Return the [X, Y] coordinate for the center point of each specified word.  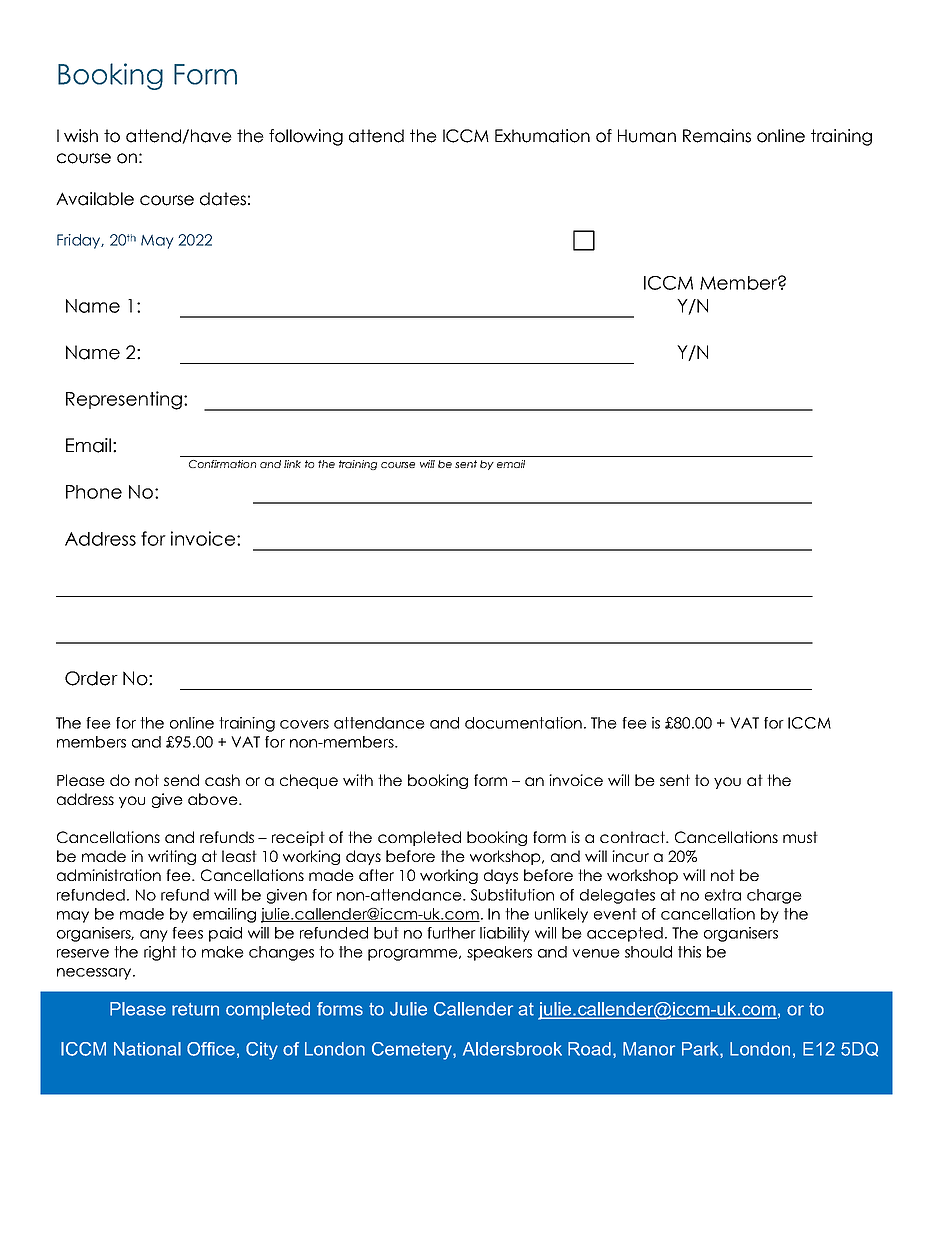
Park [701, 1049]
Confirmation [222, 464]
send [181, 780]
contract [634, 837]
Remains [717, 136]
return [195, 1009]
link [292, 464]
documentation [523, 723]
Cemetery [413, 1051]
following [306, 137]
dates [223, 199]
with [358, 780]
